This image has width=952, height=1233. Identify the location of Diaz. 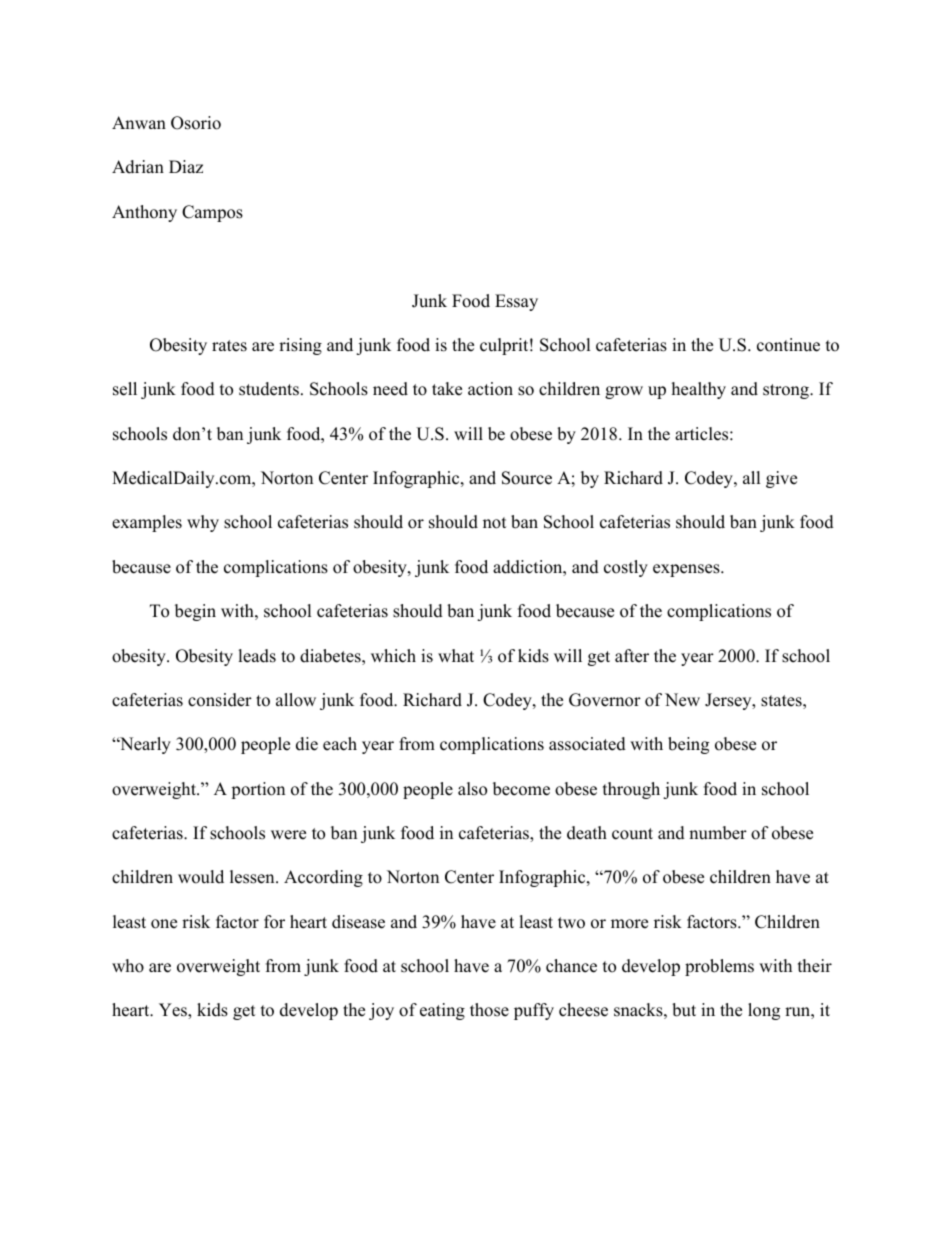
(186, 166).
